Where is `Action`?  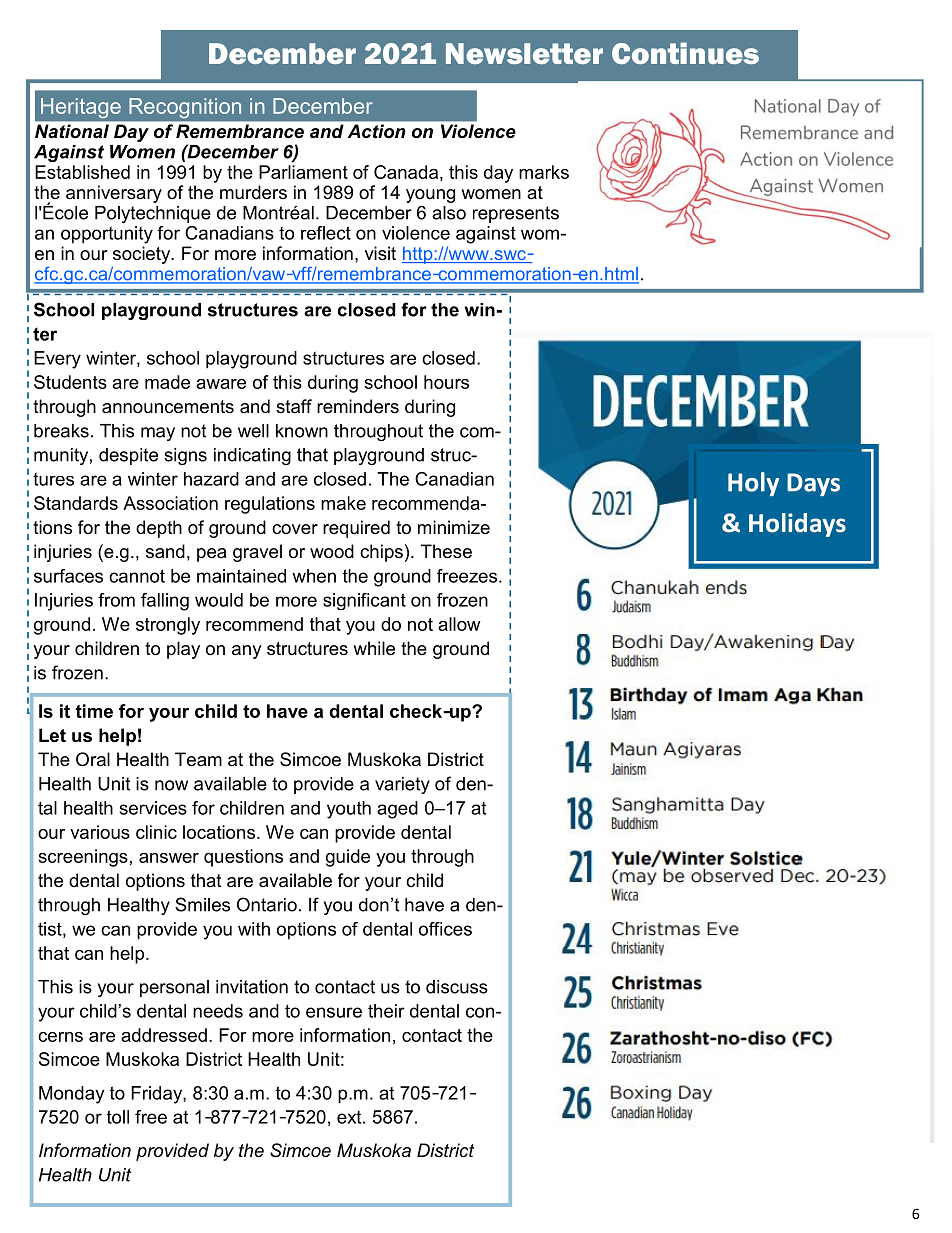 Action is located at coordinates (376, 131).
